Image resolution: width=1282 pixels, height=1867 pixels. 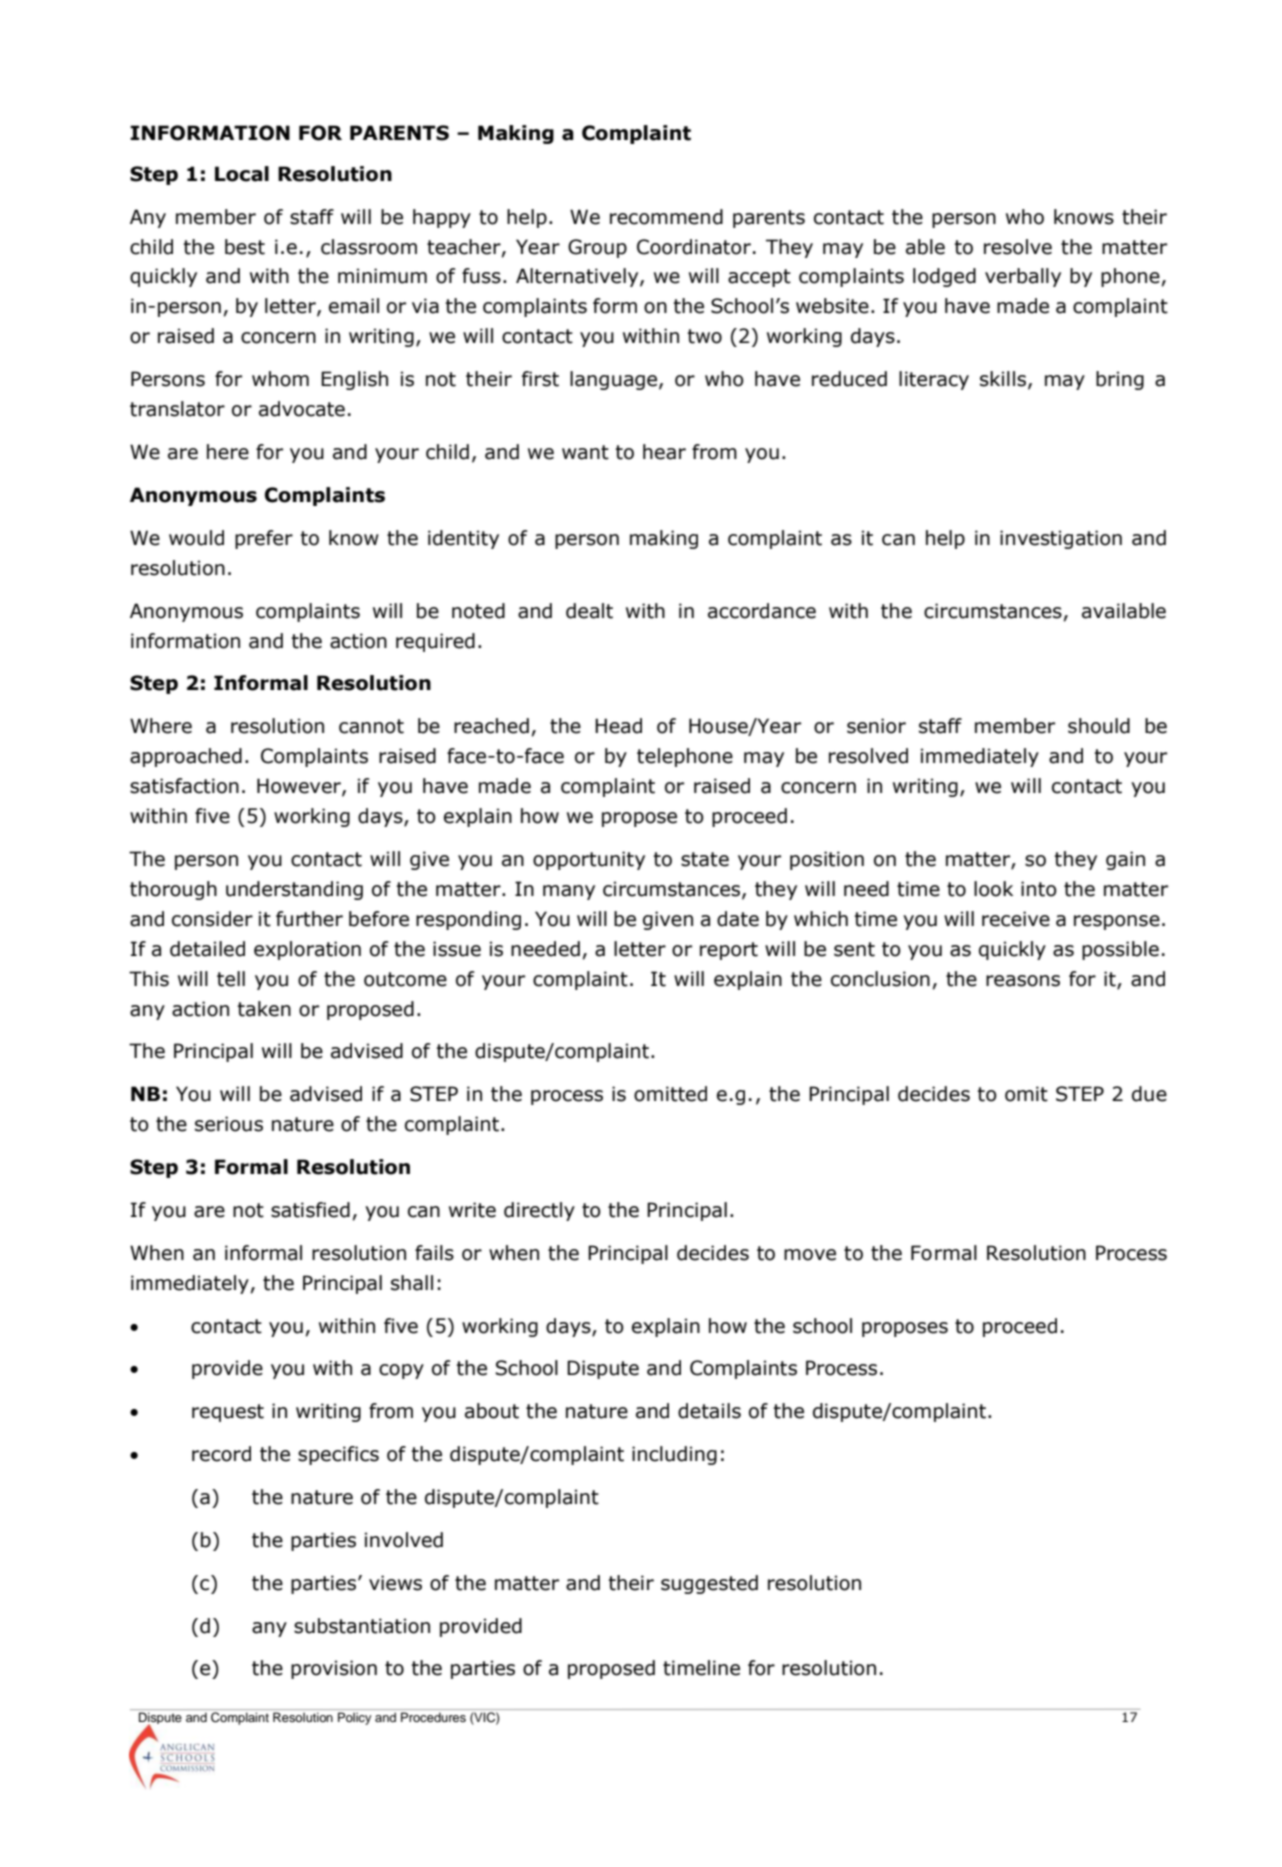 I want to click on best, so click(x=245, y=247).
